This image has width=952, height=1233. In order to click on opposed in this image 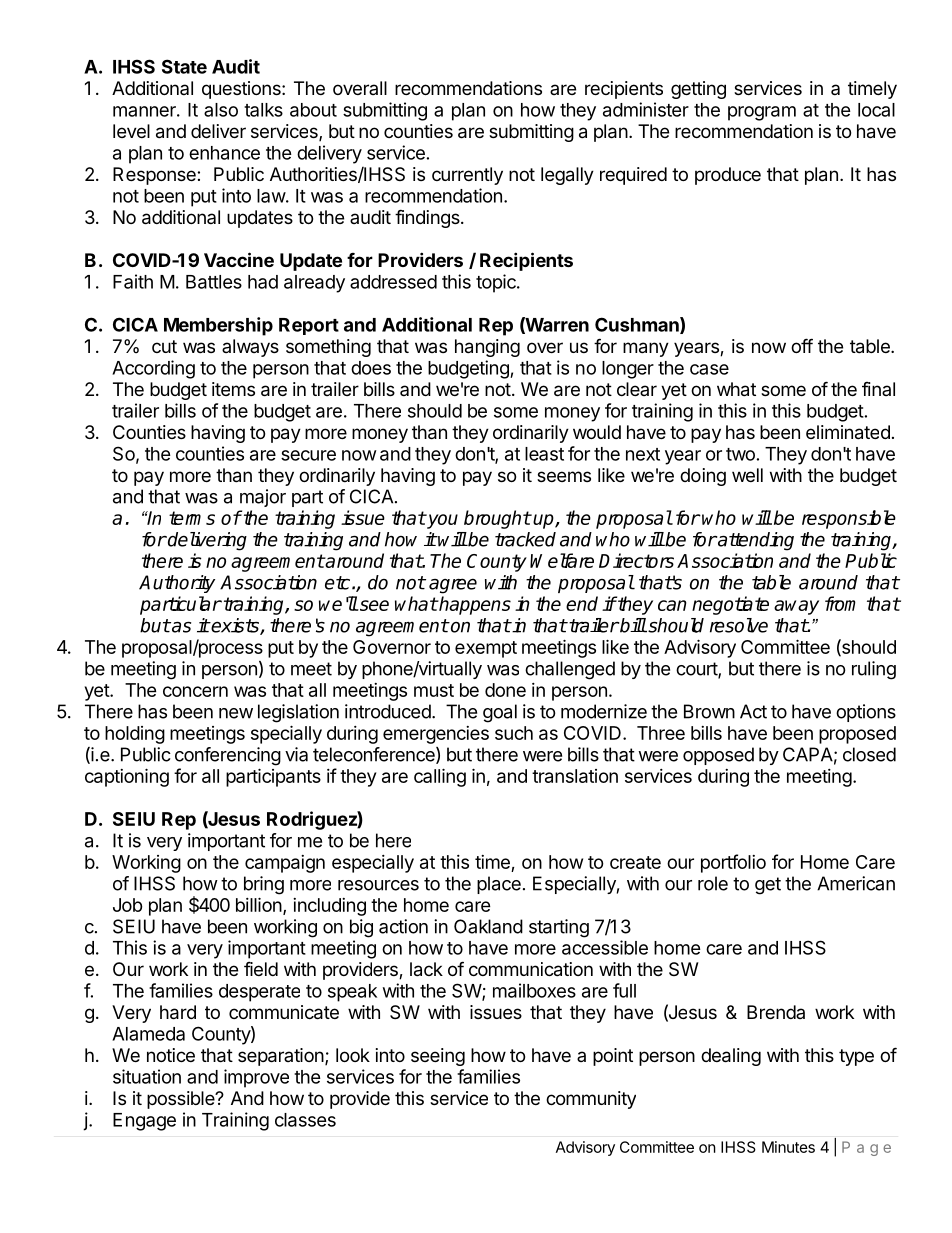, I will do `click(718, 756)`.
